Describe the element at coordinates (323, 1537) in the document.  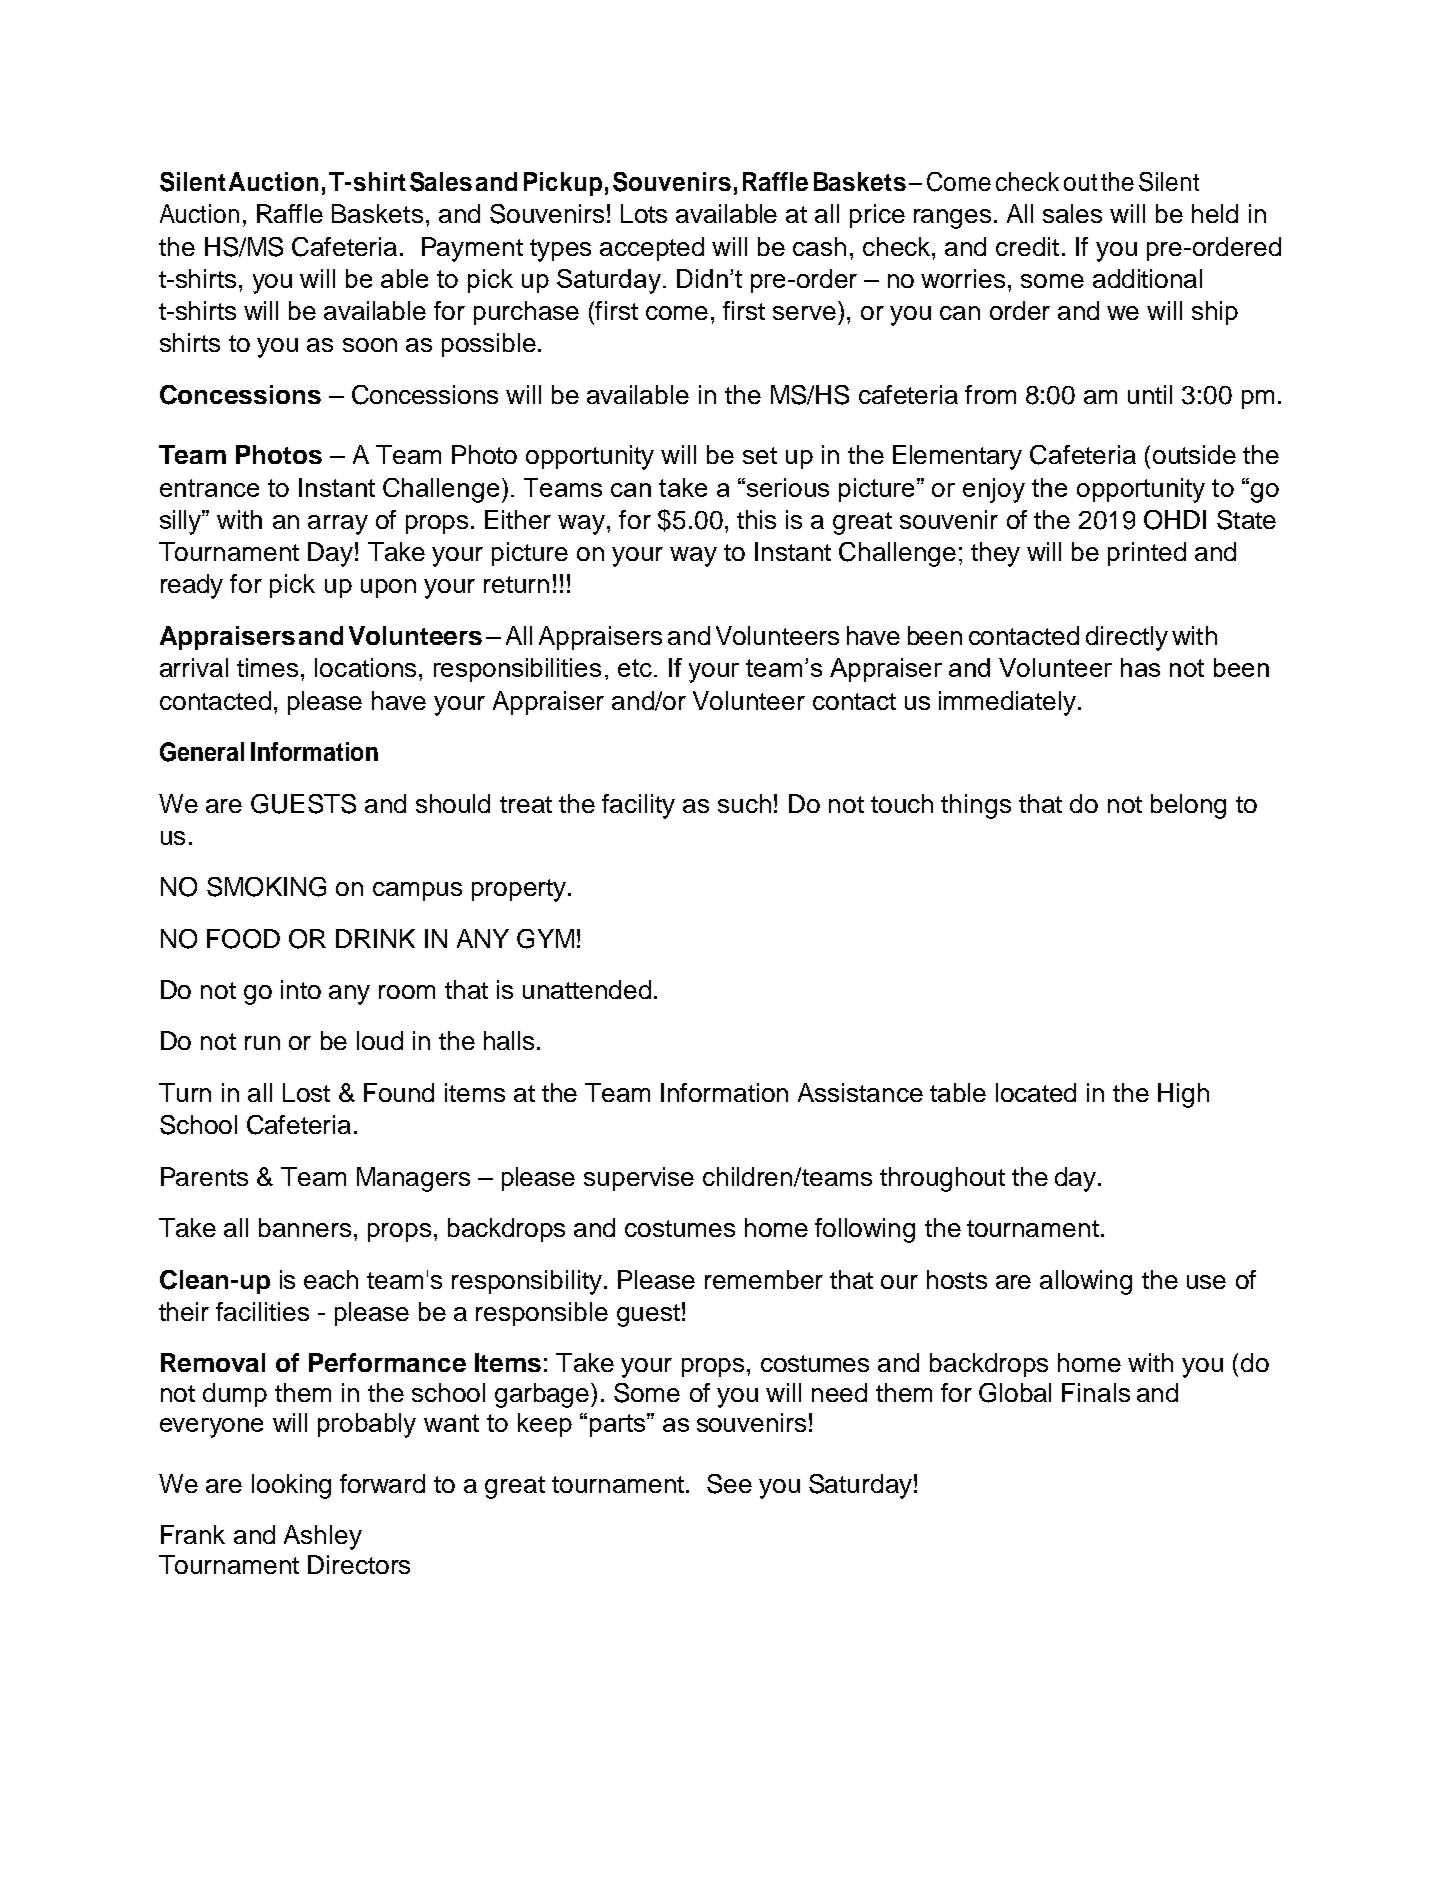
I see `Ashley` at that location.
